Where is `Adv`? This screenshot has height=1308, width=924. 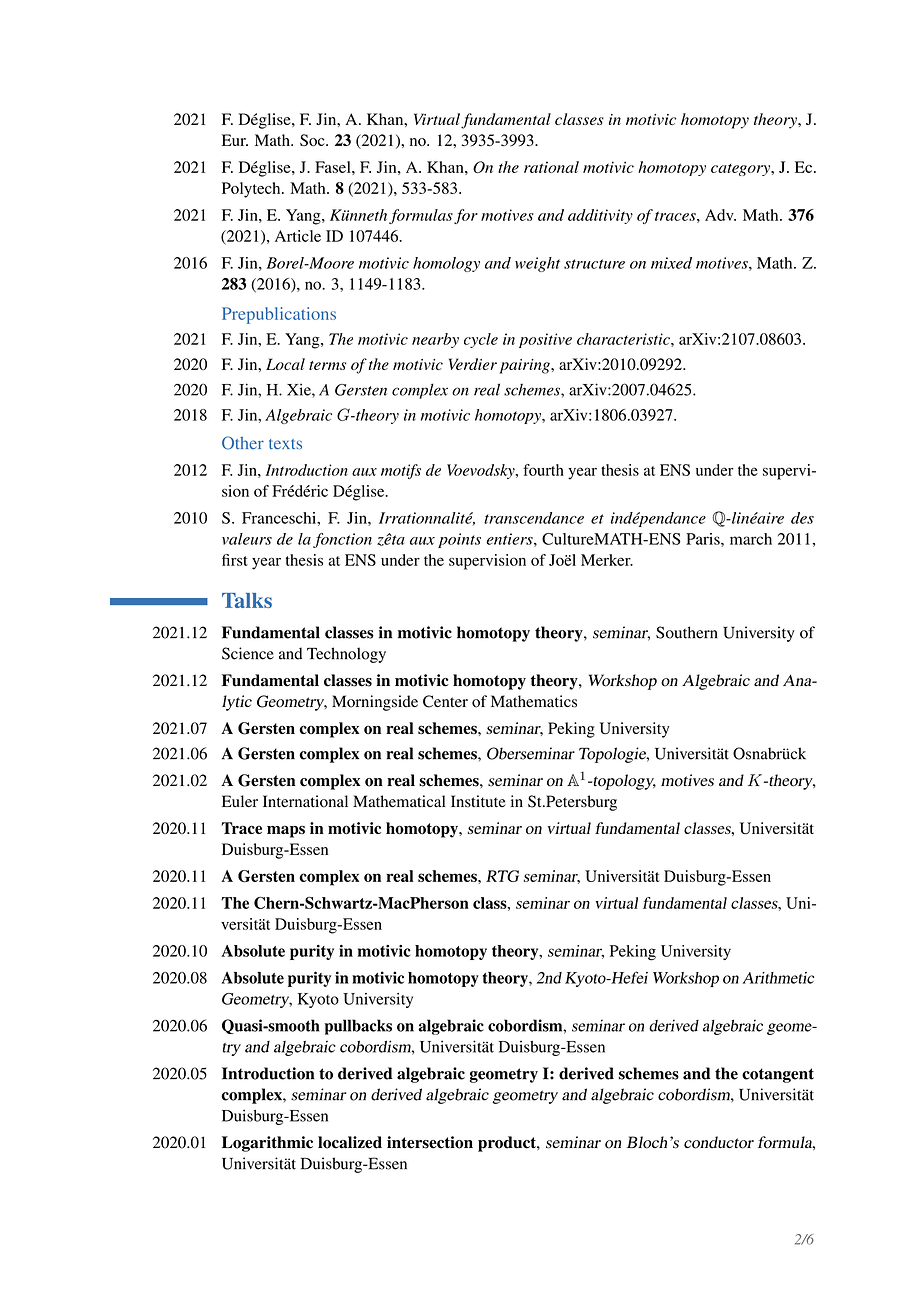
Adv is located at coordinates (720, 215).
